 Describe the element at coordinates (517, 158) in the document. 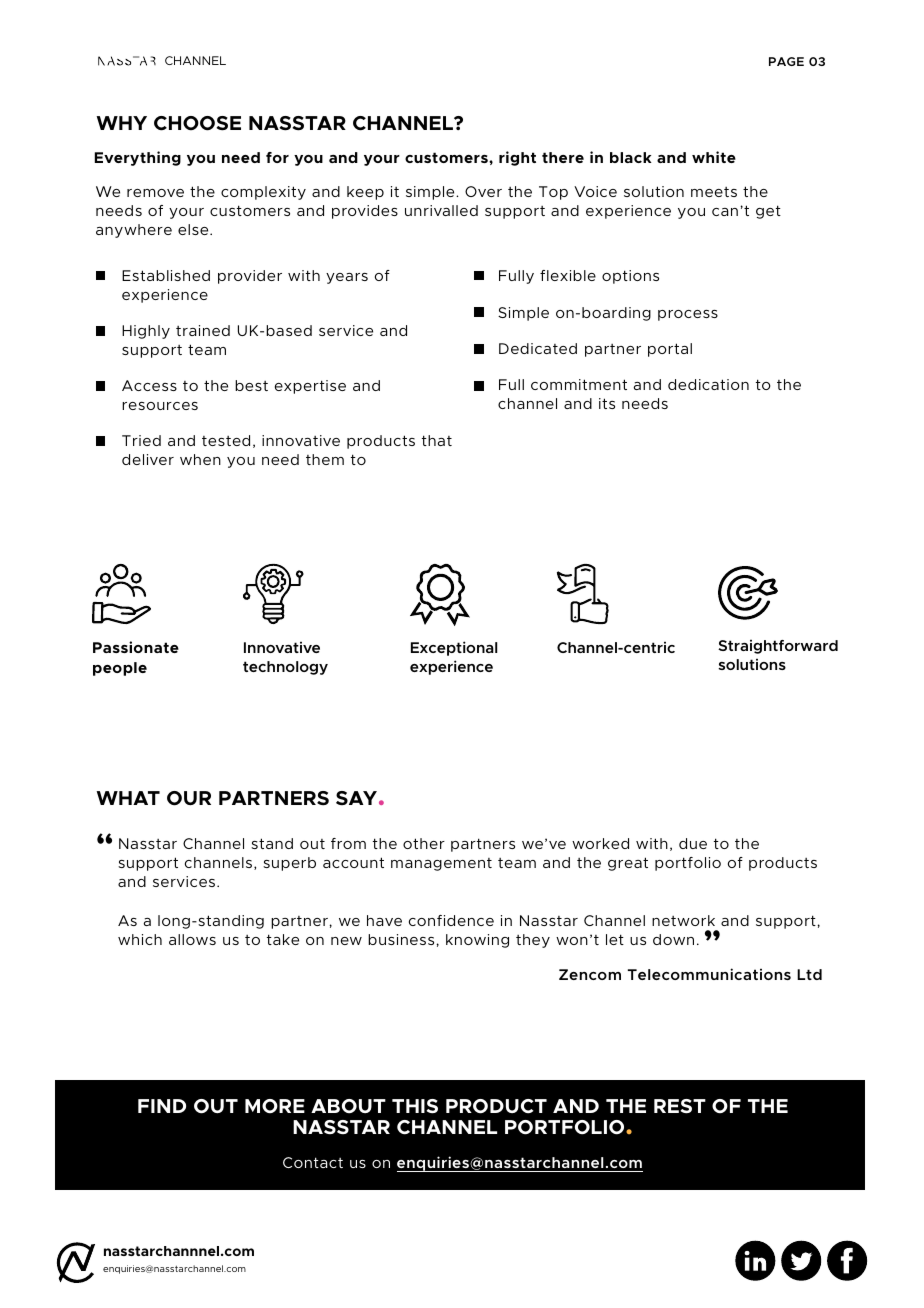

I see `right` at that location.
